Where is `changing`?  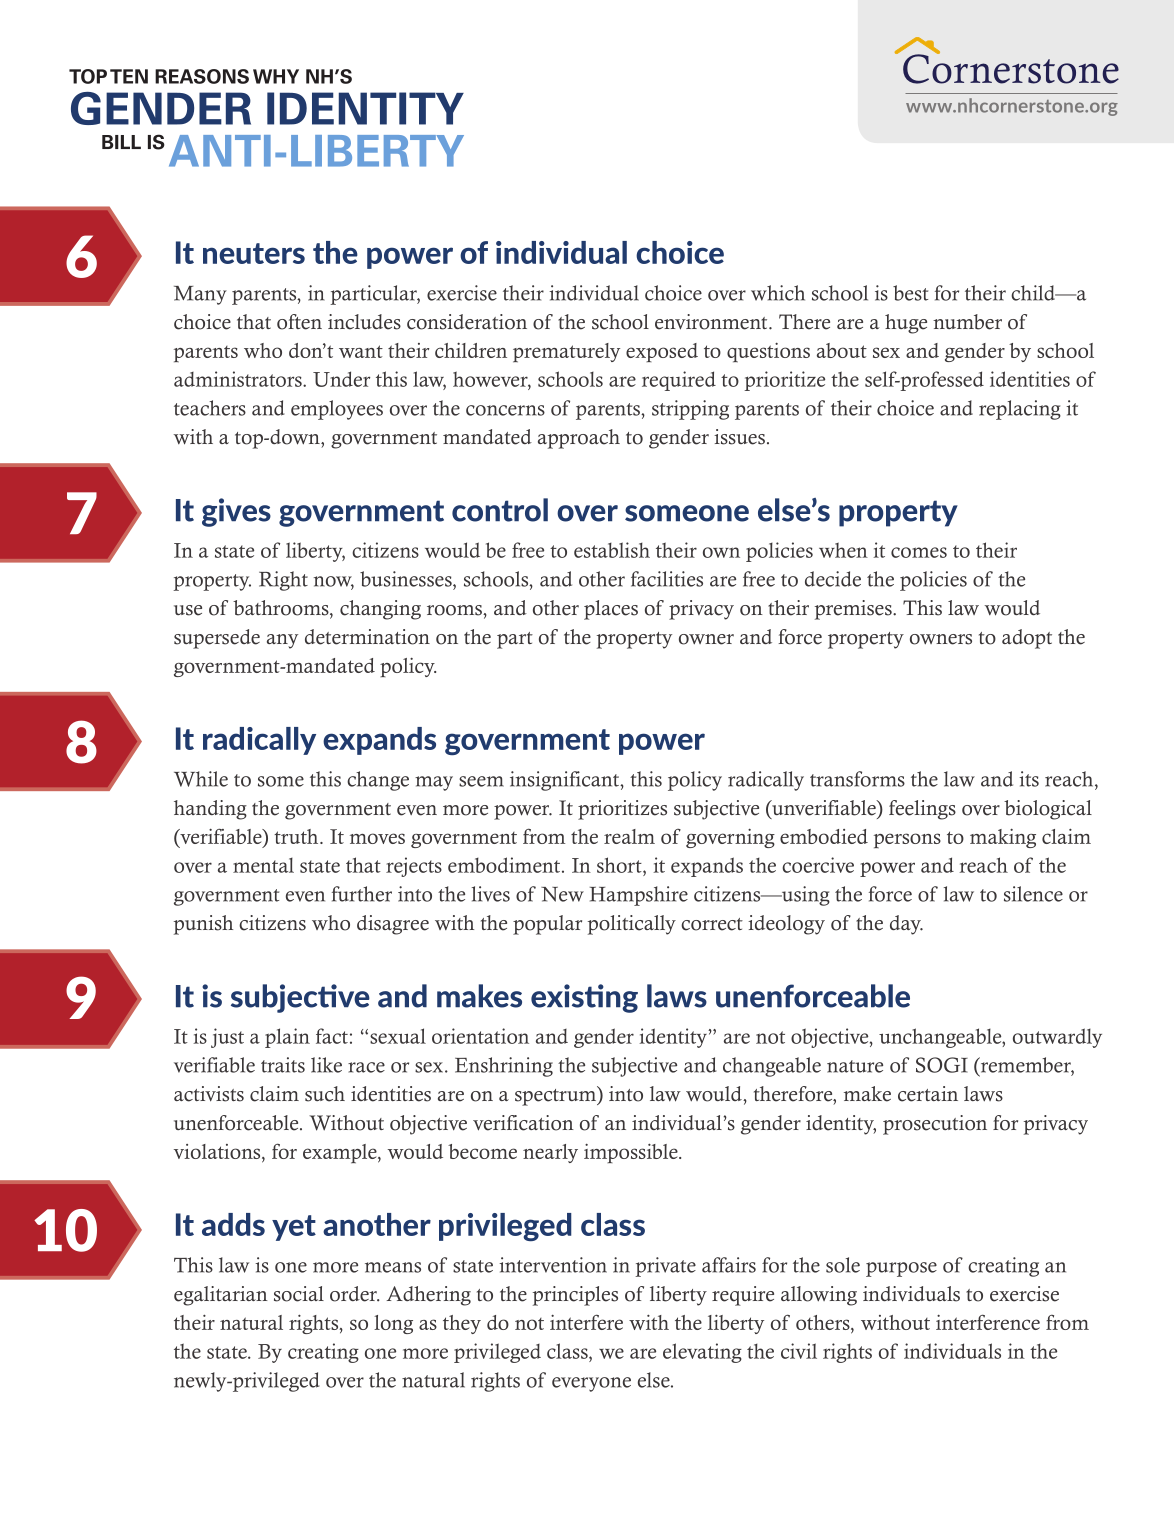
changing is located at coordinates (380, 610).
